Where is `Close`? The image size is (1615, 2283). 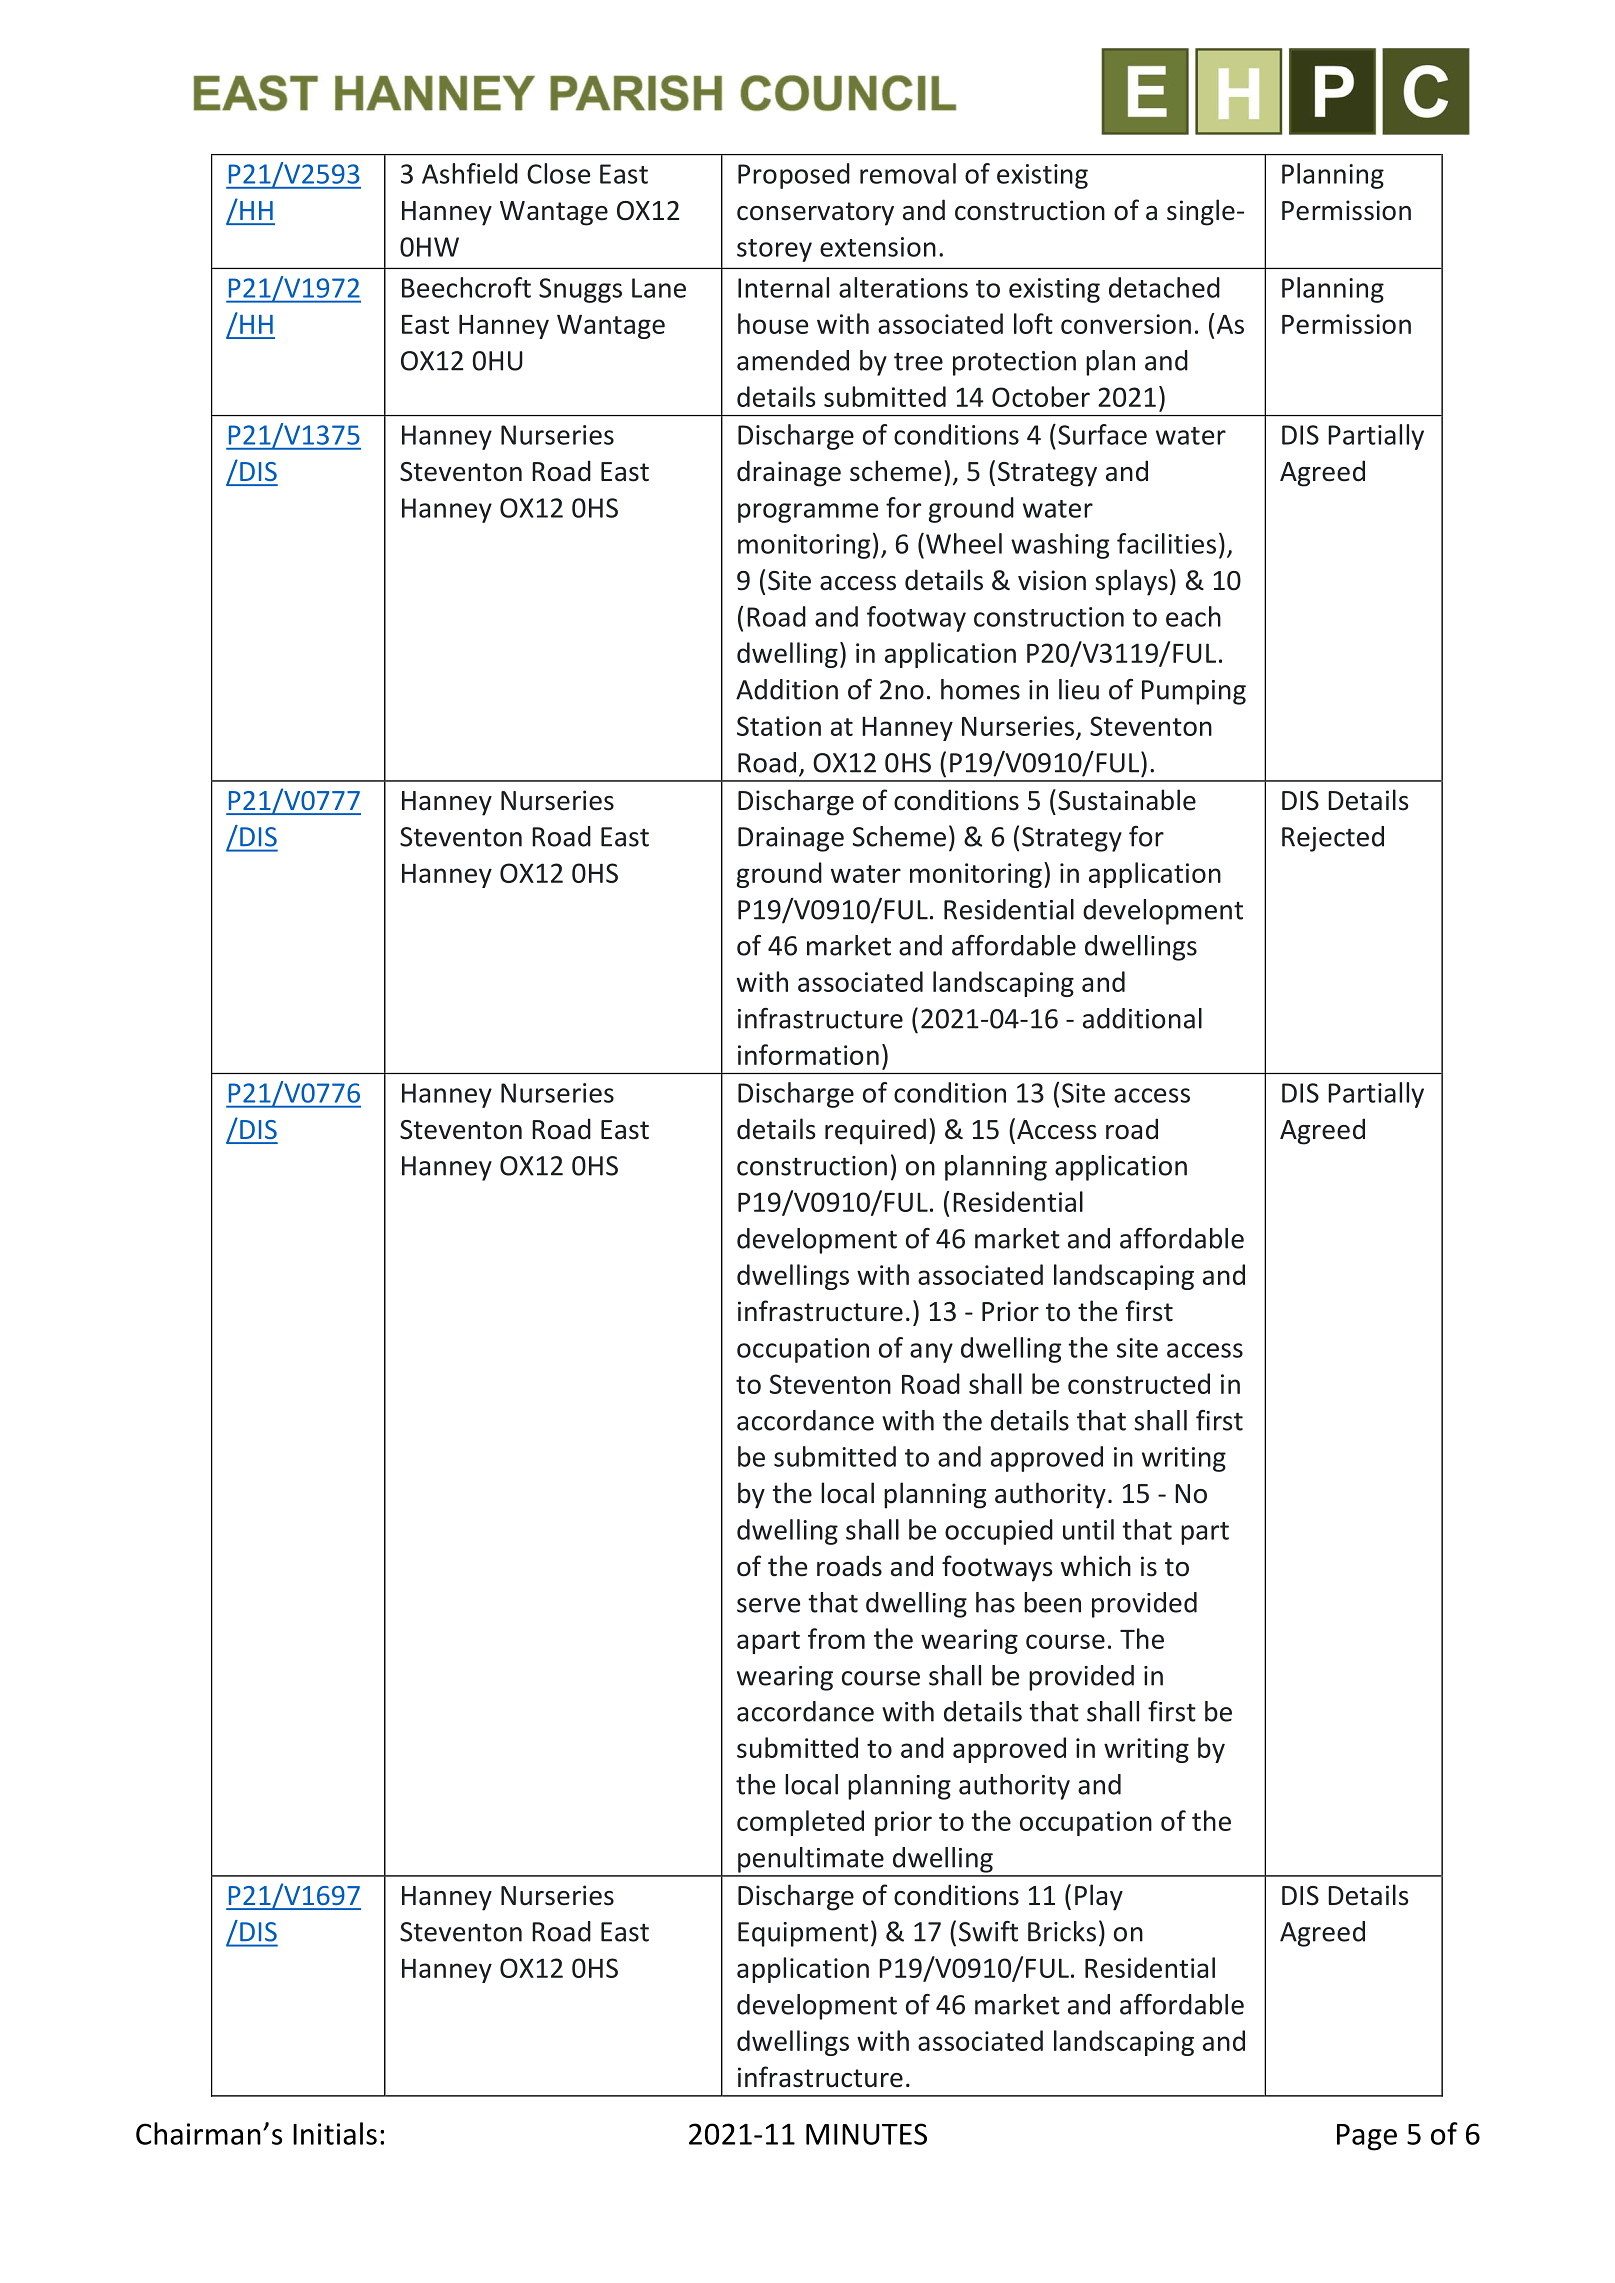
Close is located at coordinates (558, 173).
